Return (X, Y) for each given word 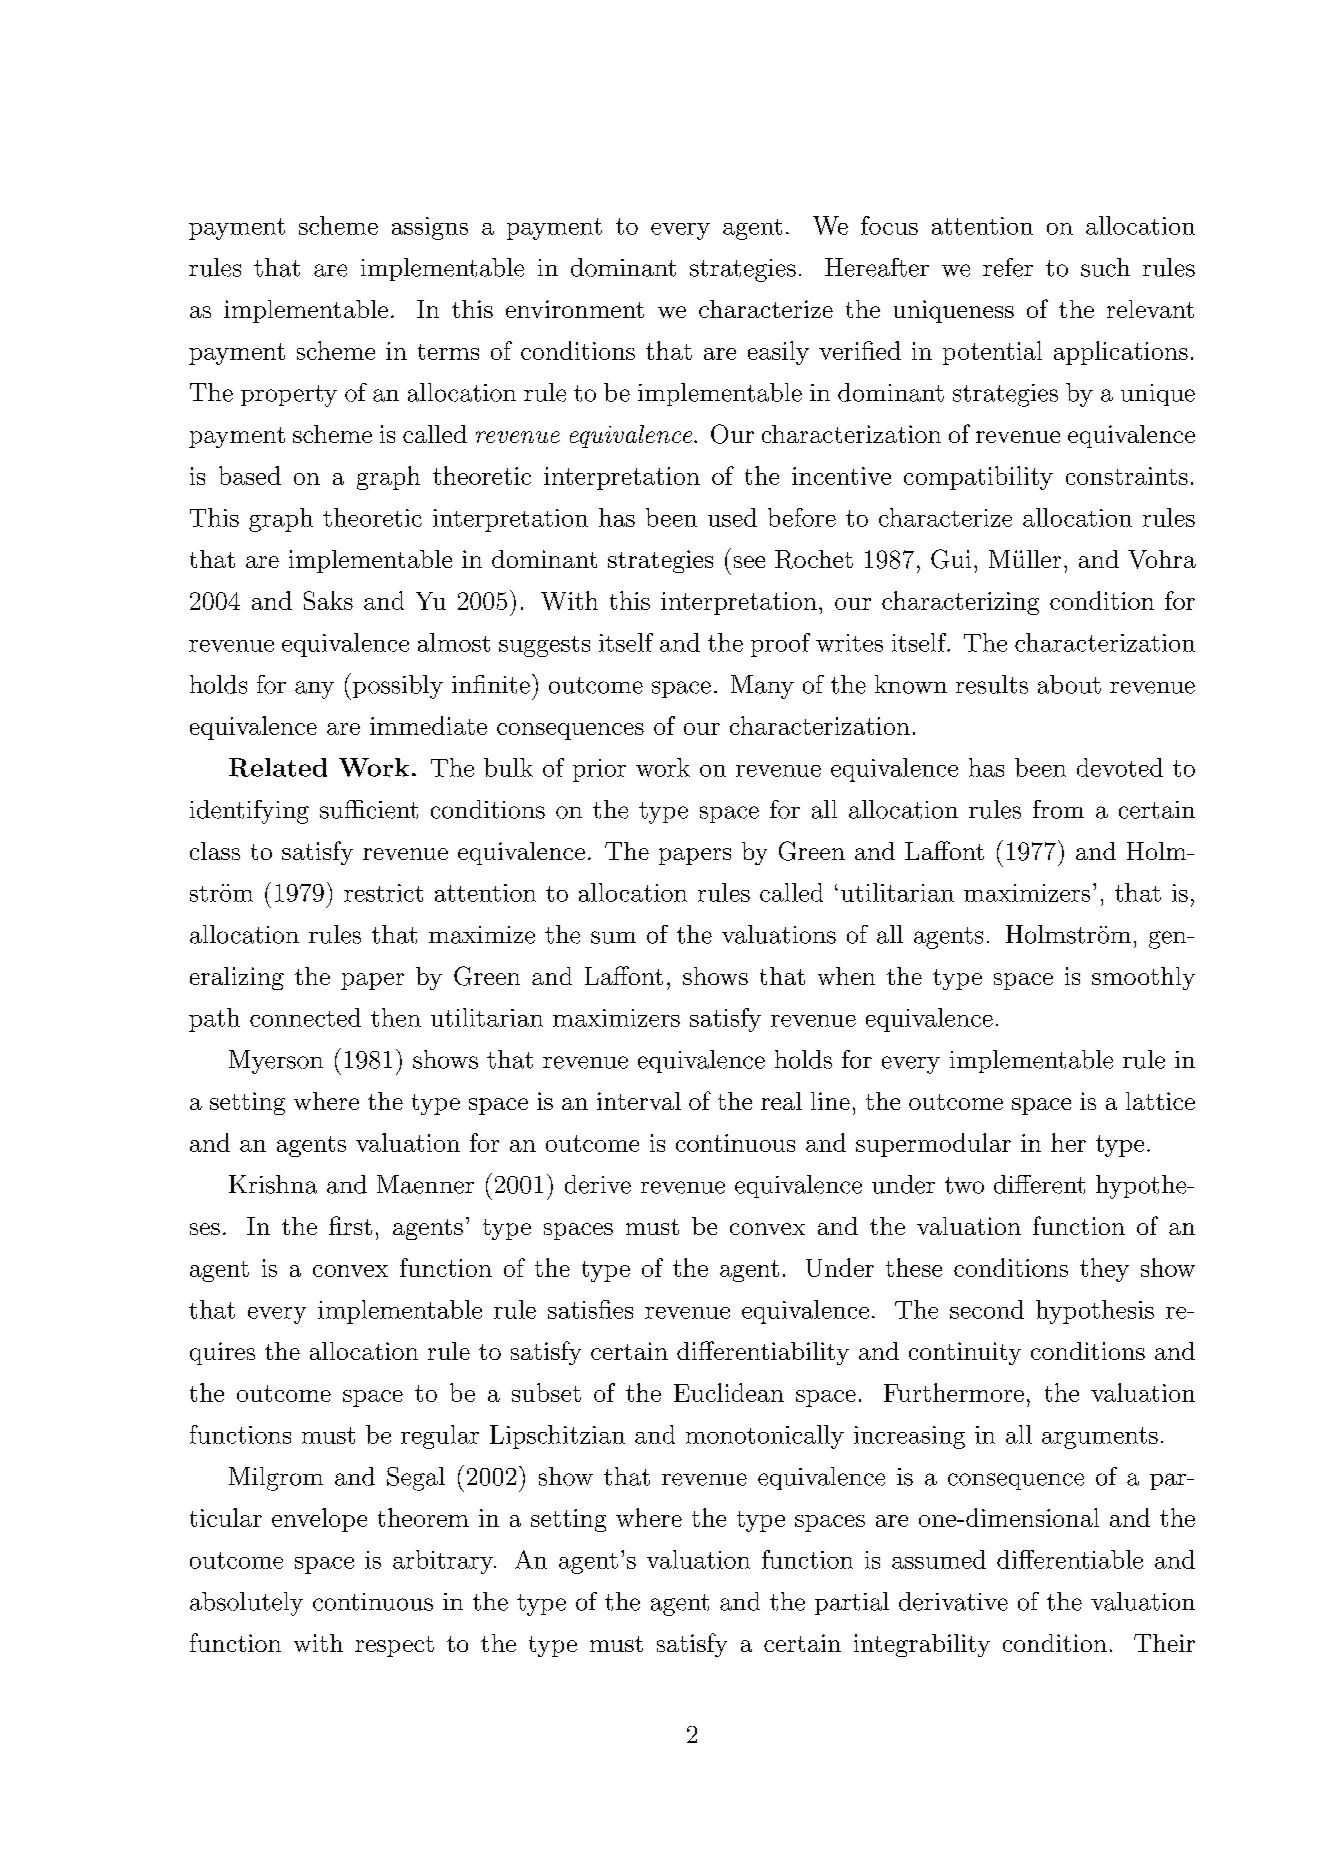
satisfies (590, 1309)
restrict (383, 893)
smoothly (1143, 978)
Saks (328, 600)
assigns (430, 228)
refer (1008, 267)
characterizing (960, 603)
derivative (953, 1601)
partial (852, 1603)
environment (575, 309)
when (846, 976)
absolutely (246, 1604)
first (350, 1225)
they (1104, 1270)
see (749, 562)
